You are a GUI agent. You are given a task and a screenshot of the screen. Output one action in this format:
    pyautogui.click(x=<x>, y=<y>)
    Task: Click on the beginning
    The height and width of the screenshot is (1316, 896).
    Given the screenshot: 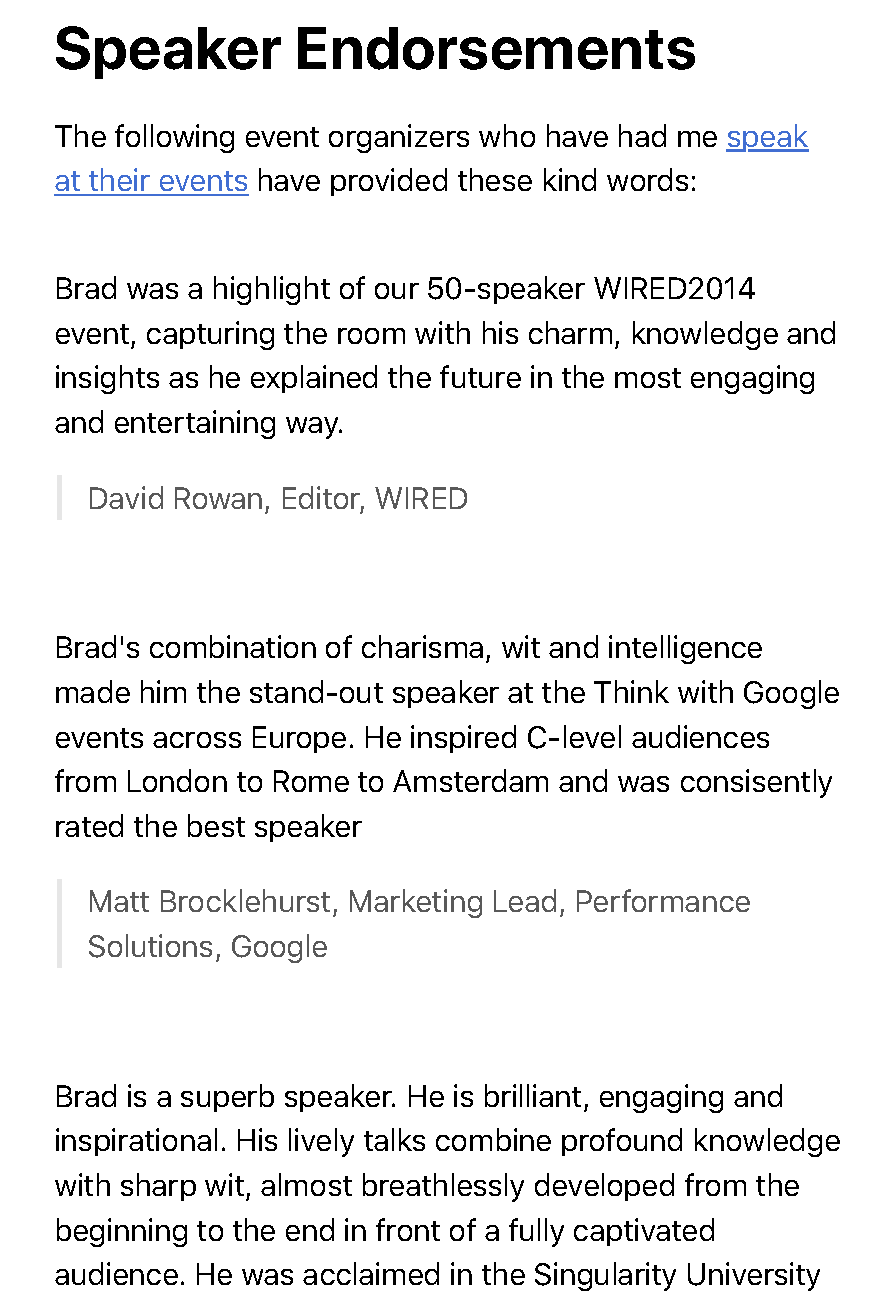 What is the action you would take?
    pyautogui.click(x=122, y=1232)
